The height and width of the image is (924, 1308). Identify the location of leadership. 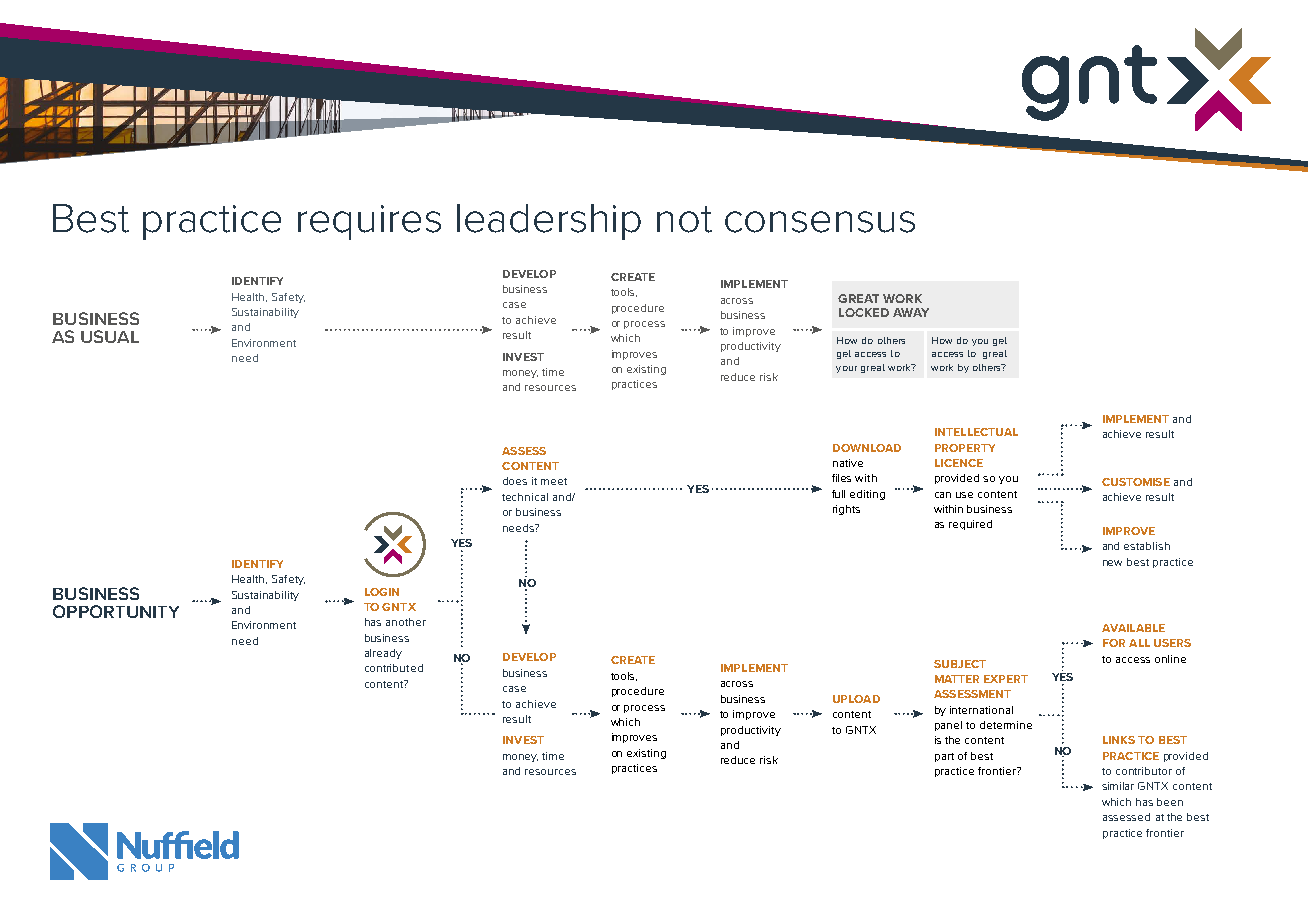
(549, 222).
